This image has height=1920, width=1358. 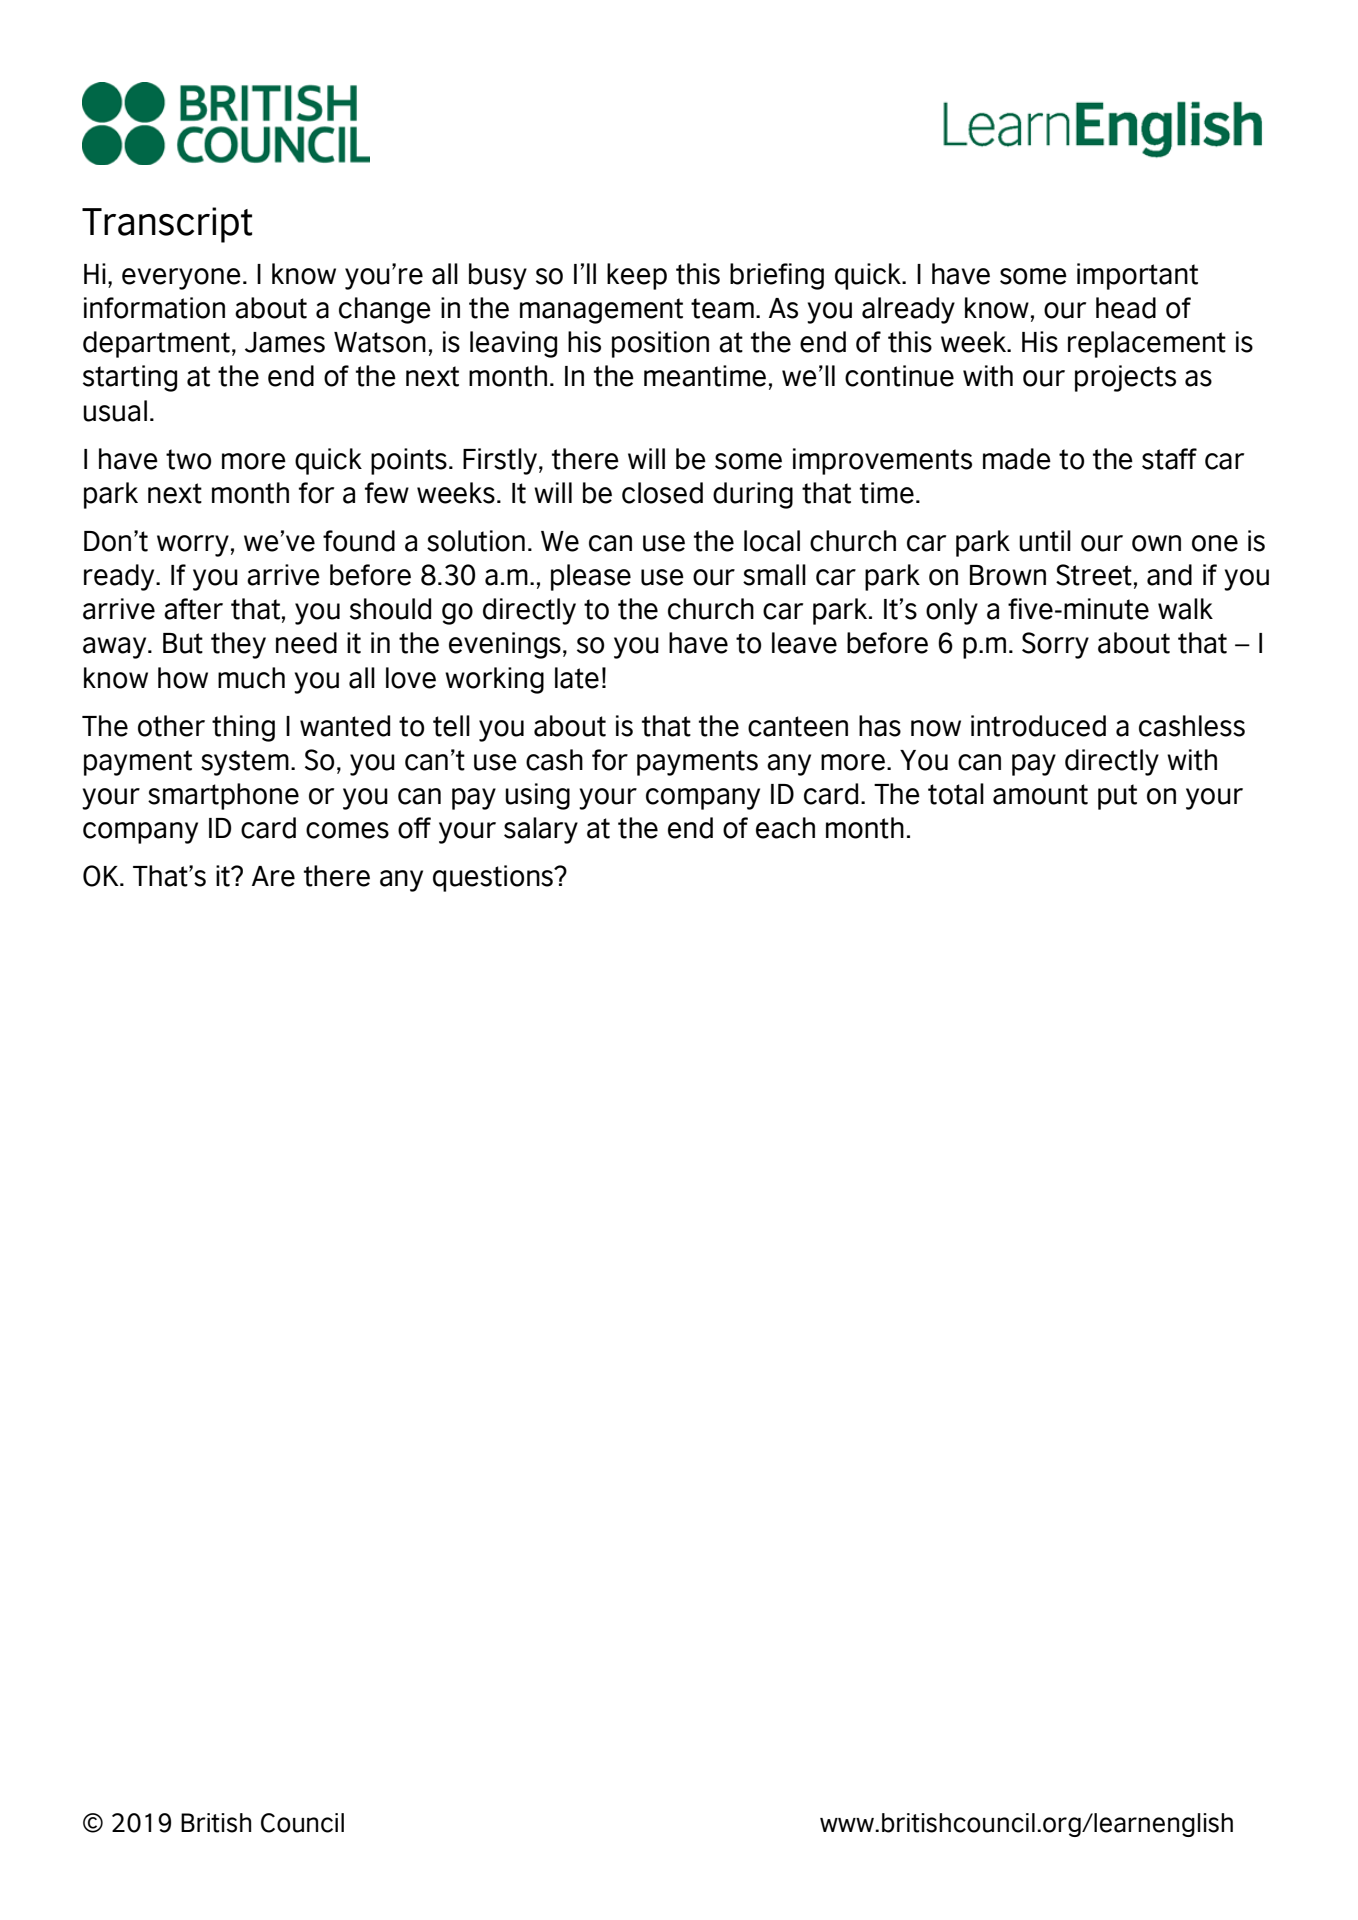 I want to click on put, so click(x=1117, y=797).
